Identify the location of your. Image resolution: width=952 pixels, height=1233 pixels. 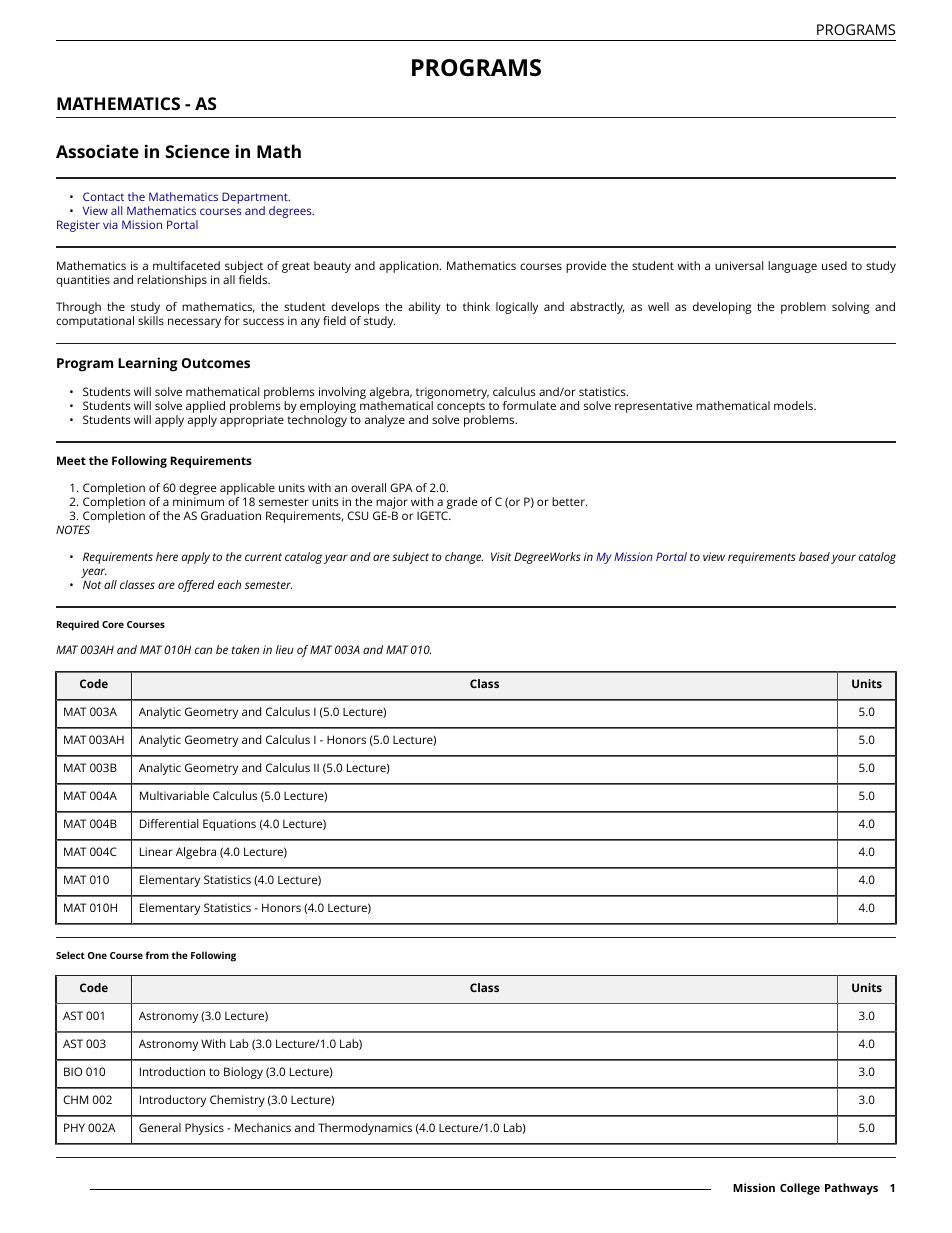
(843, 559).
